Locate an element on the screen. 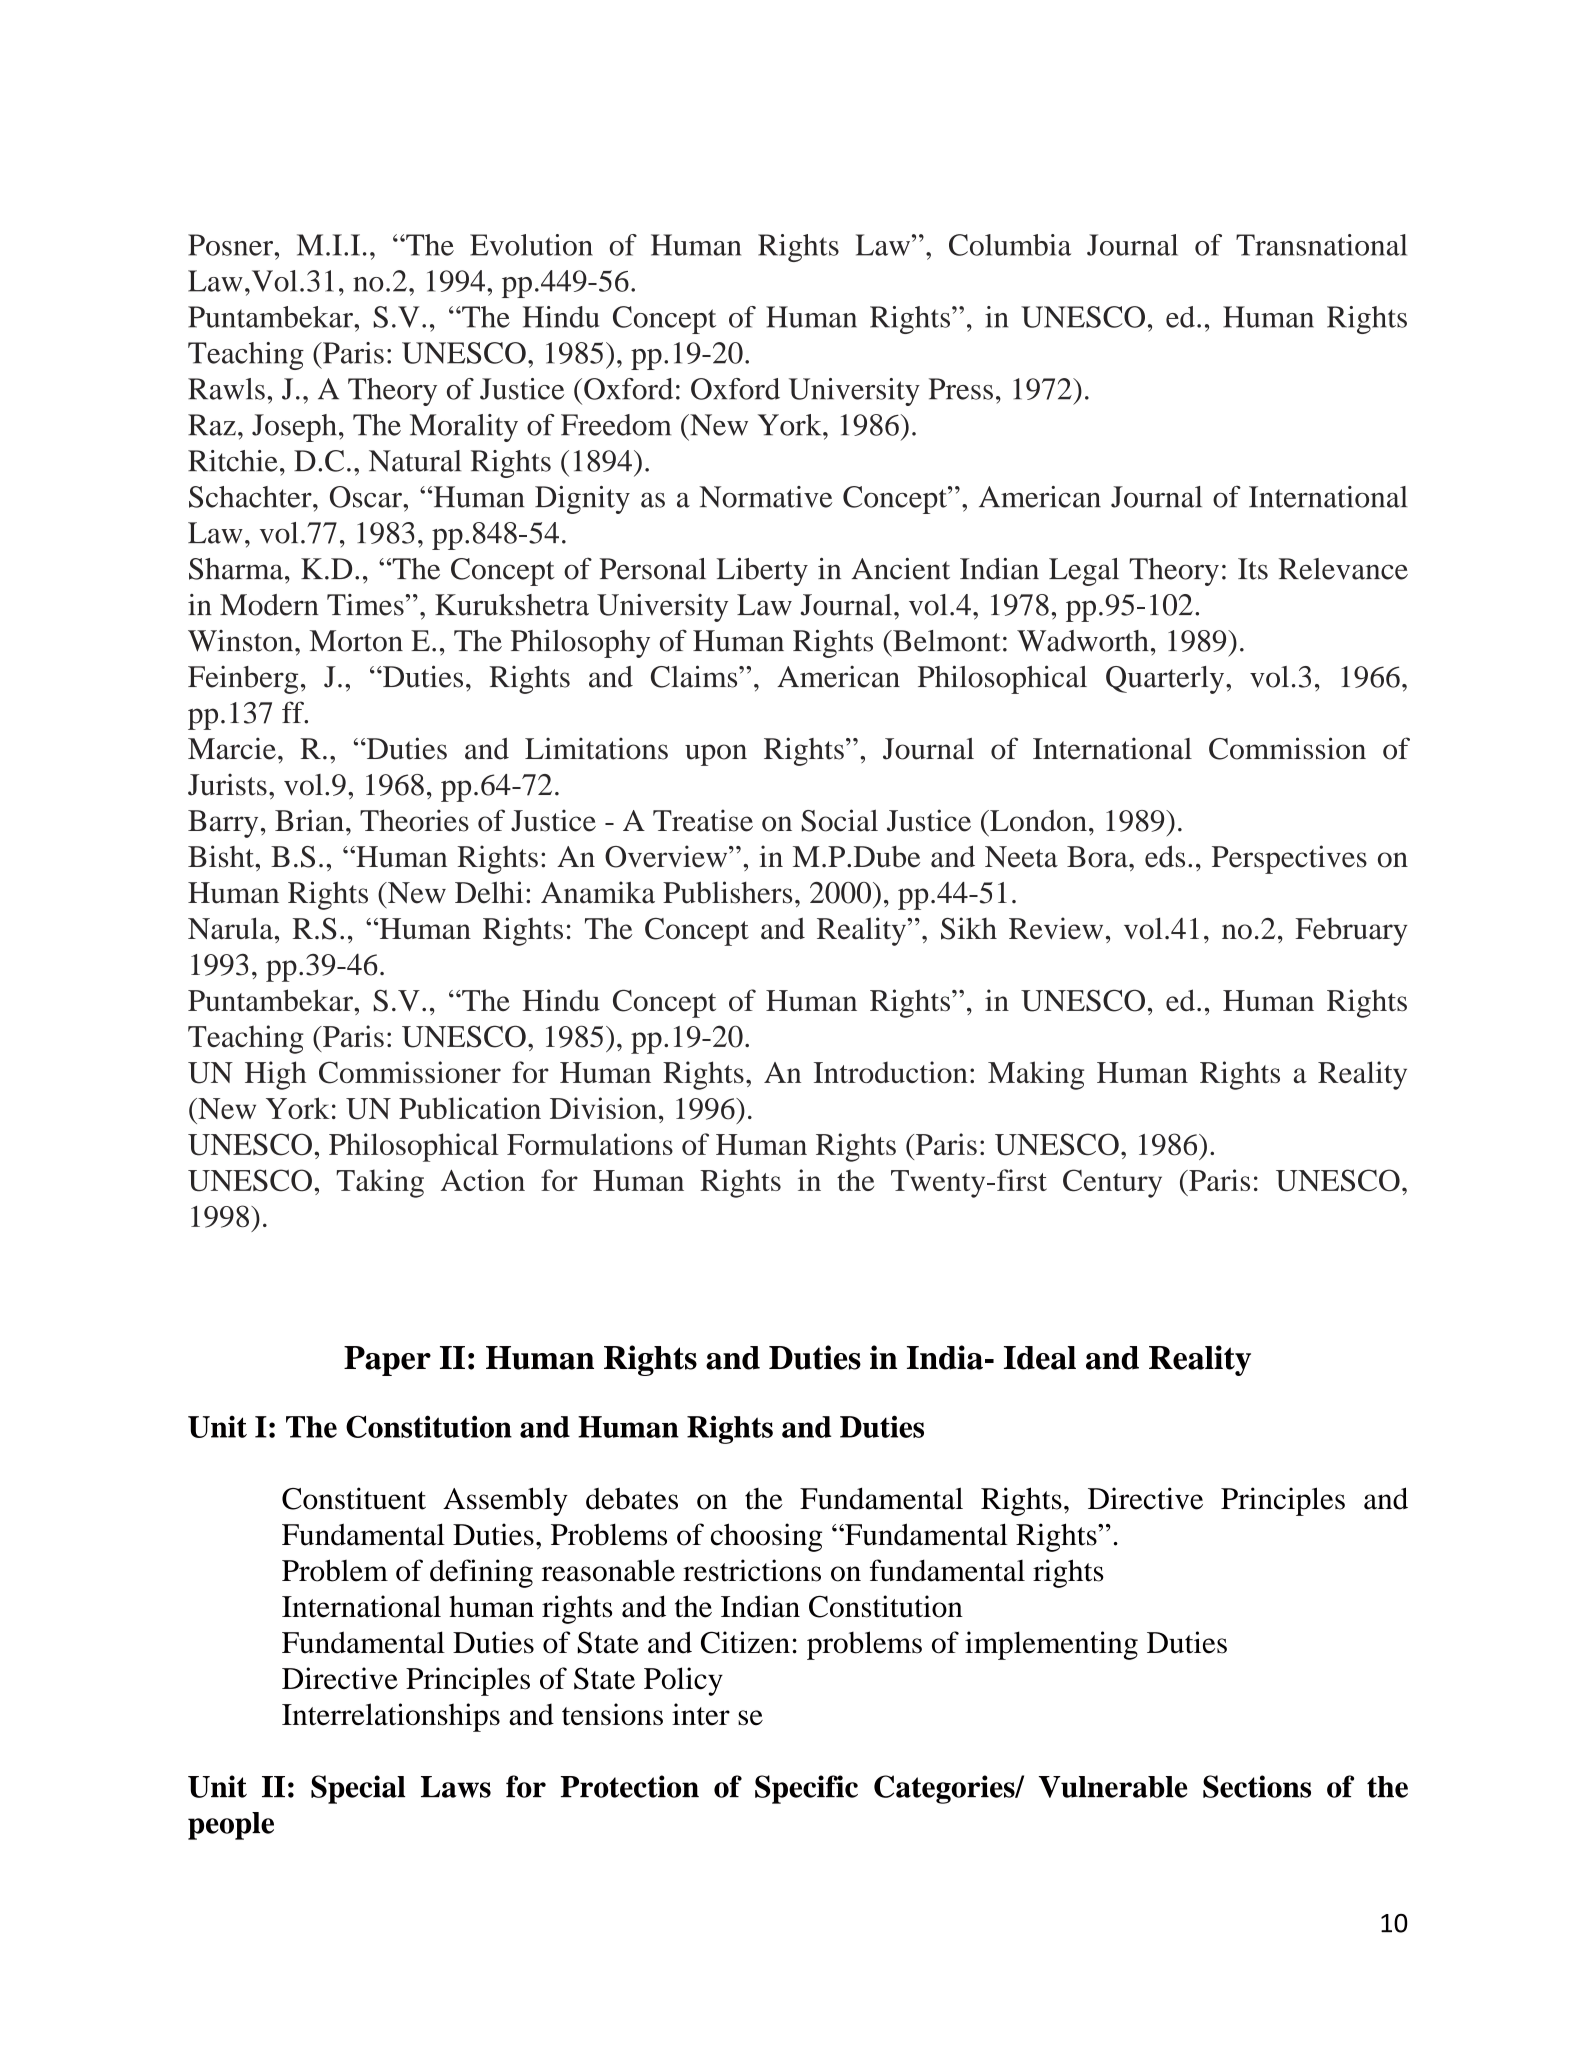  Quarterly is located at coordinates (1166, 680).
